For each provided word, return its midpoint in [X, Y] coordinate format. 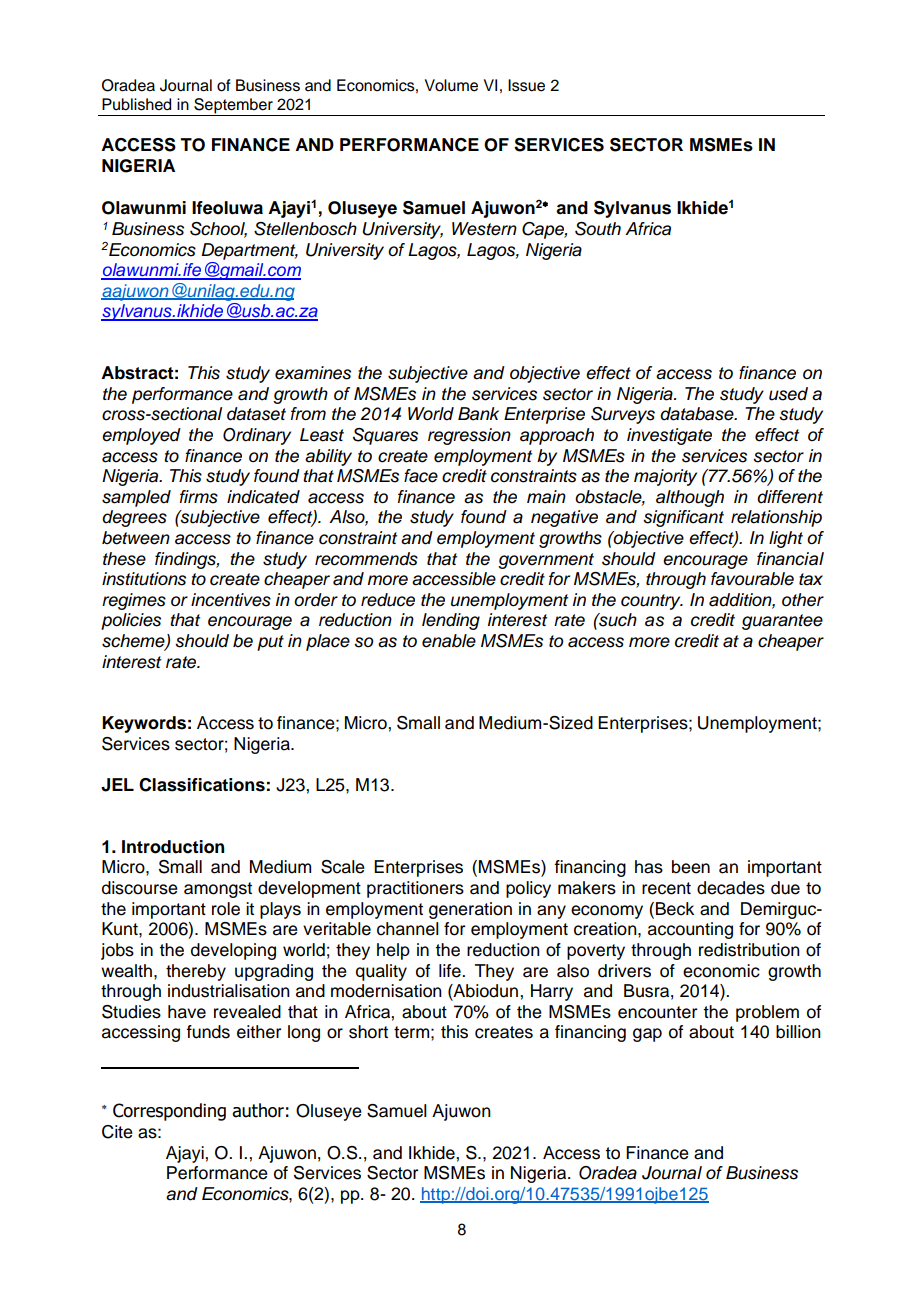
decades [731, 888]
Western [484, 229]
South [598, 229]
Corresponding [169, 1112]
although [690, 498]
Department [249, 251]
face [421, 476]
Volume [451, 85]
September [233, 106]
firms [199, 497]
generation [470, 910]
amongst [218, 890]
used [788, 394]
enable [449, 641]
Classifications [202, 785]
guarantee [782, 622]
